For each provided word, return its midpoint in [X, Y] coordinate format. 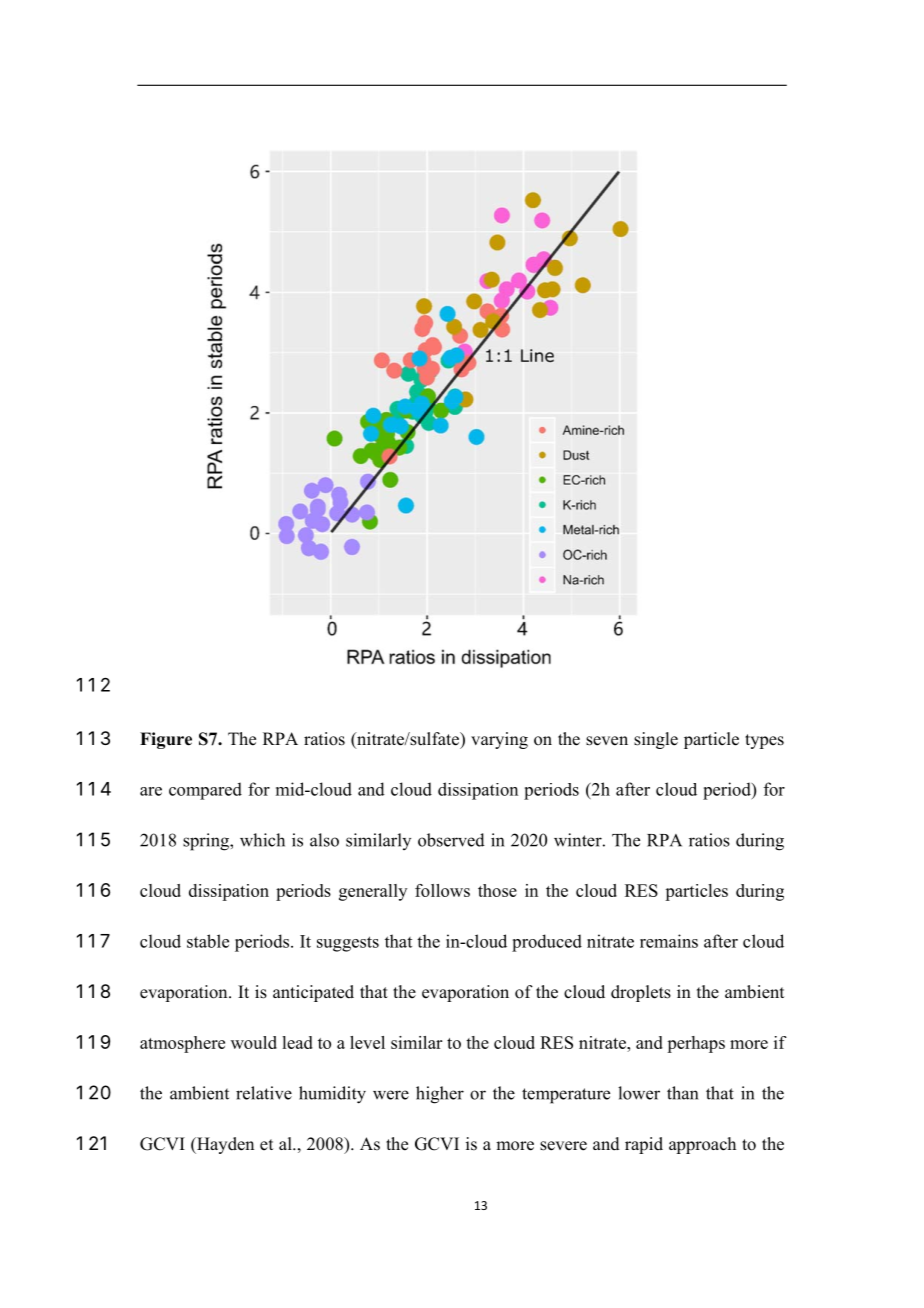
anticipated [313, 993]
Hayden [224, 1145]
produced [547, 943]
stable [208, 941]
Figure [166, 740]
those [497, 890]
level [367, 1042]
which [262, 840]
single [656, 740]
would [254, 1042]
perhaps [696, 1044]
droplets [641, 993]
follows [442, 890]
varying [499, 740]
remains [669, 941]
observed [451, 840]
